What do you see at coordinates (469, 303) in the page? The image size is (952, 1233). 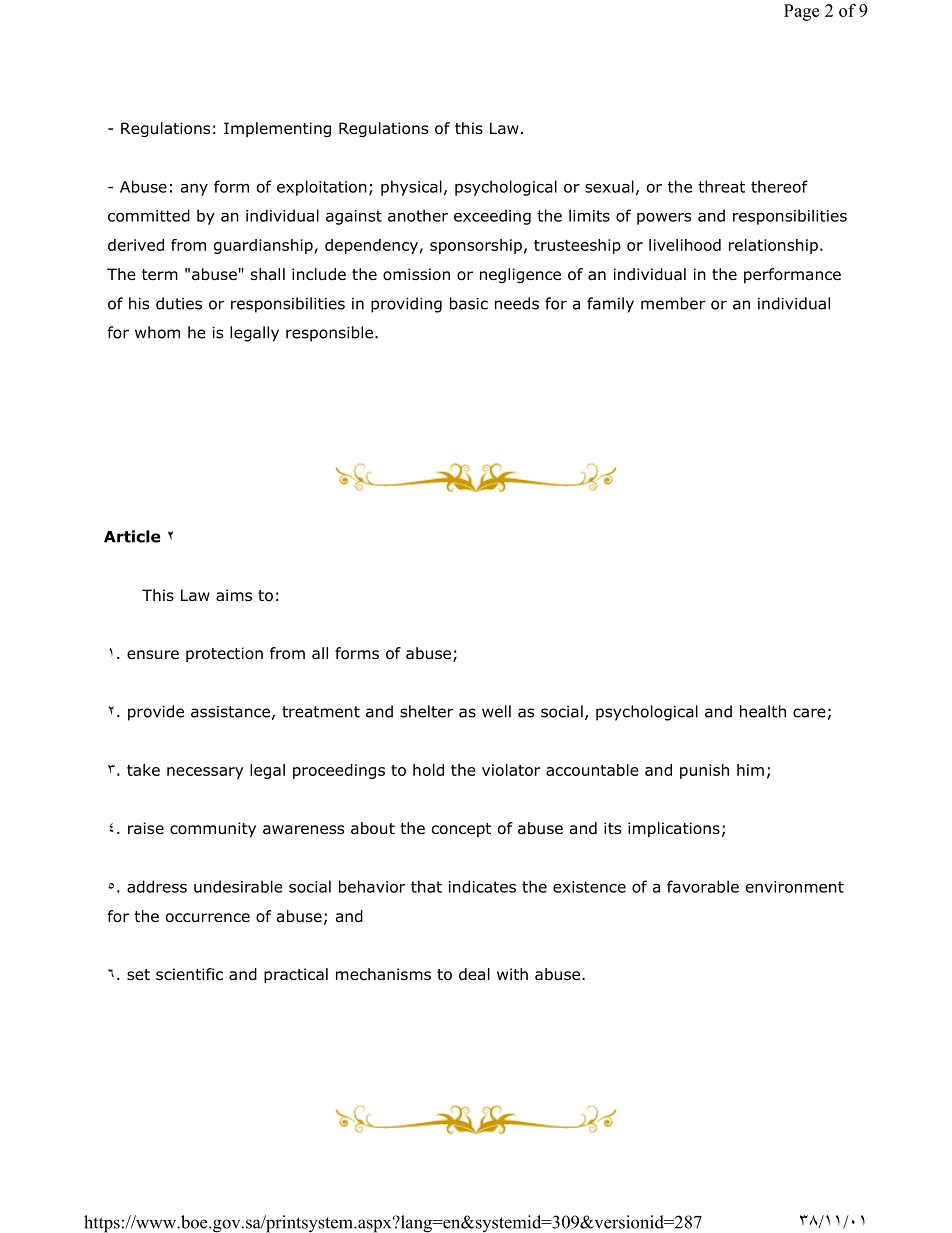 I see `basic` at bounding box center [469, 303].
